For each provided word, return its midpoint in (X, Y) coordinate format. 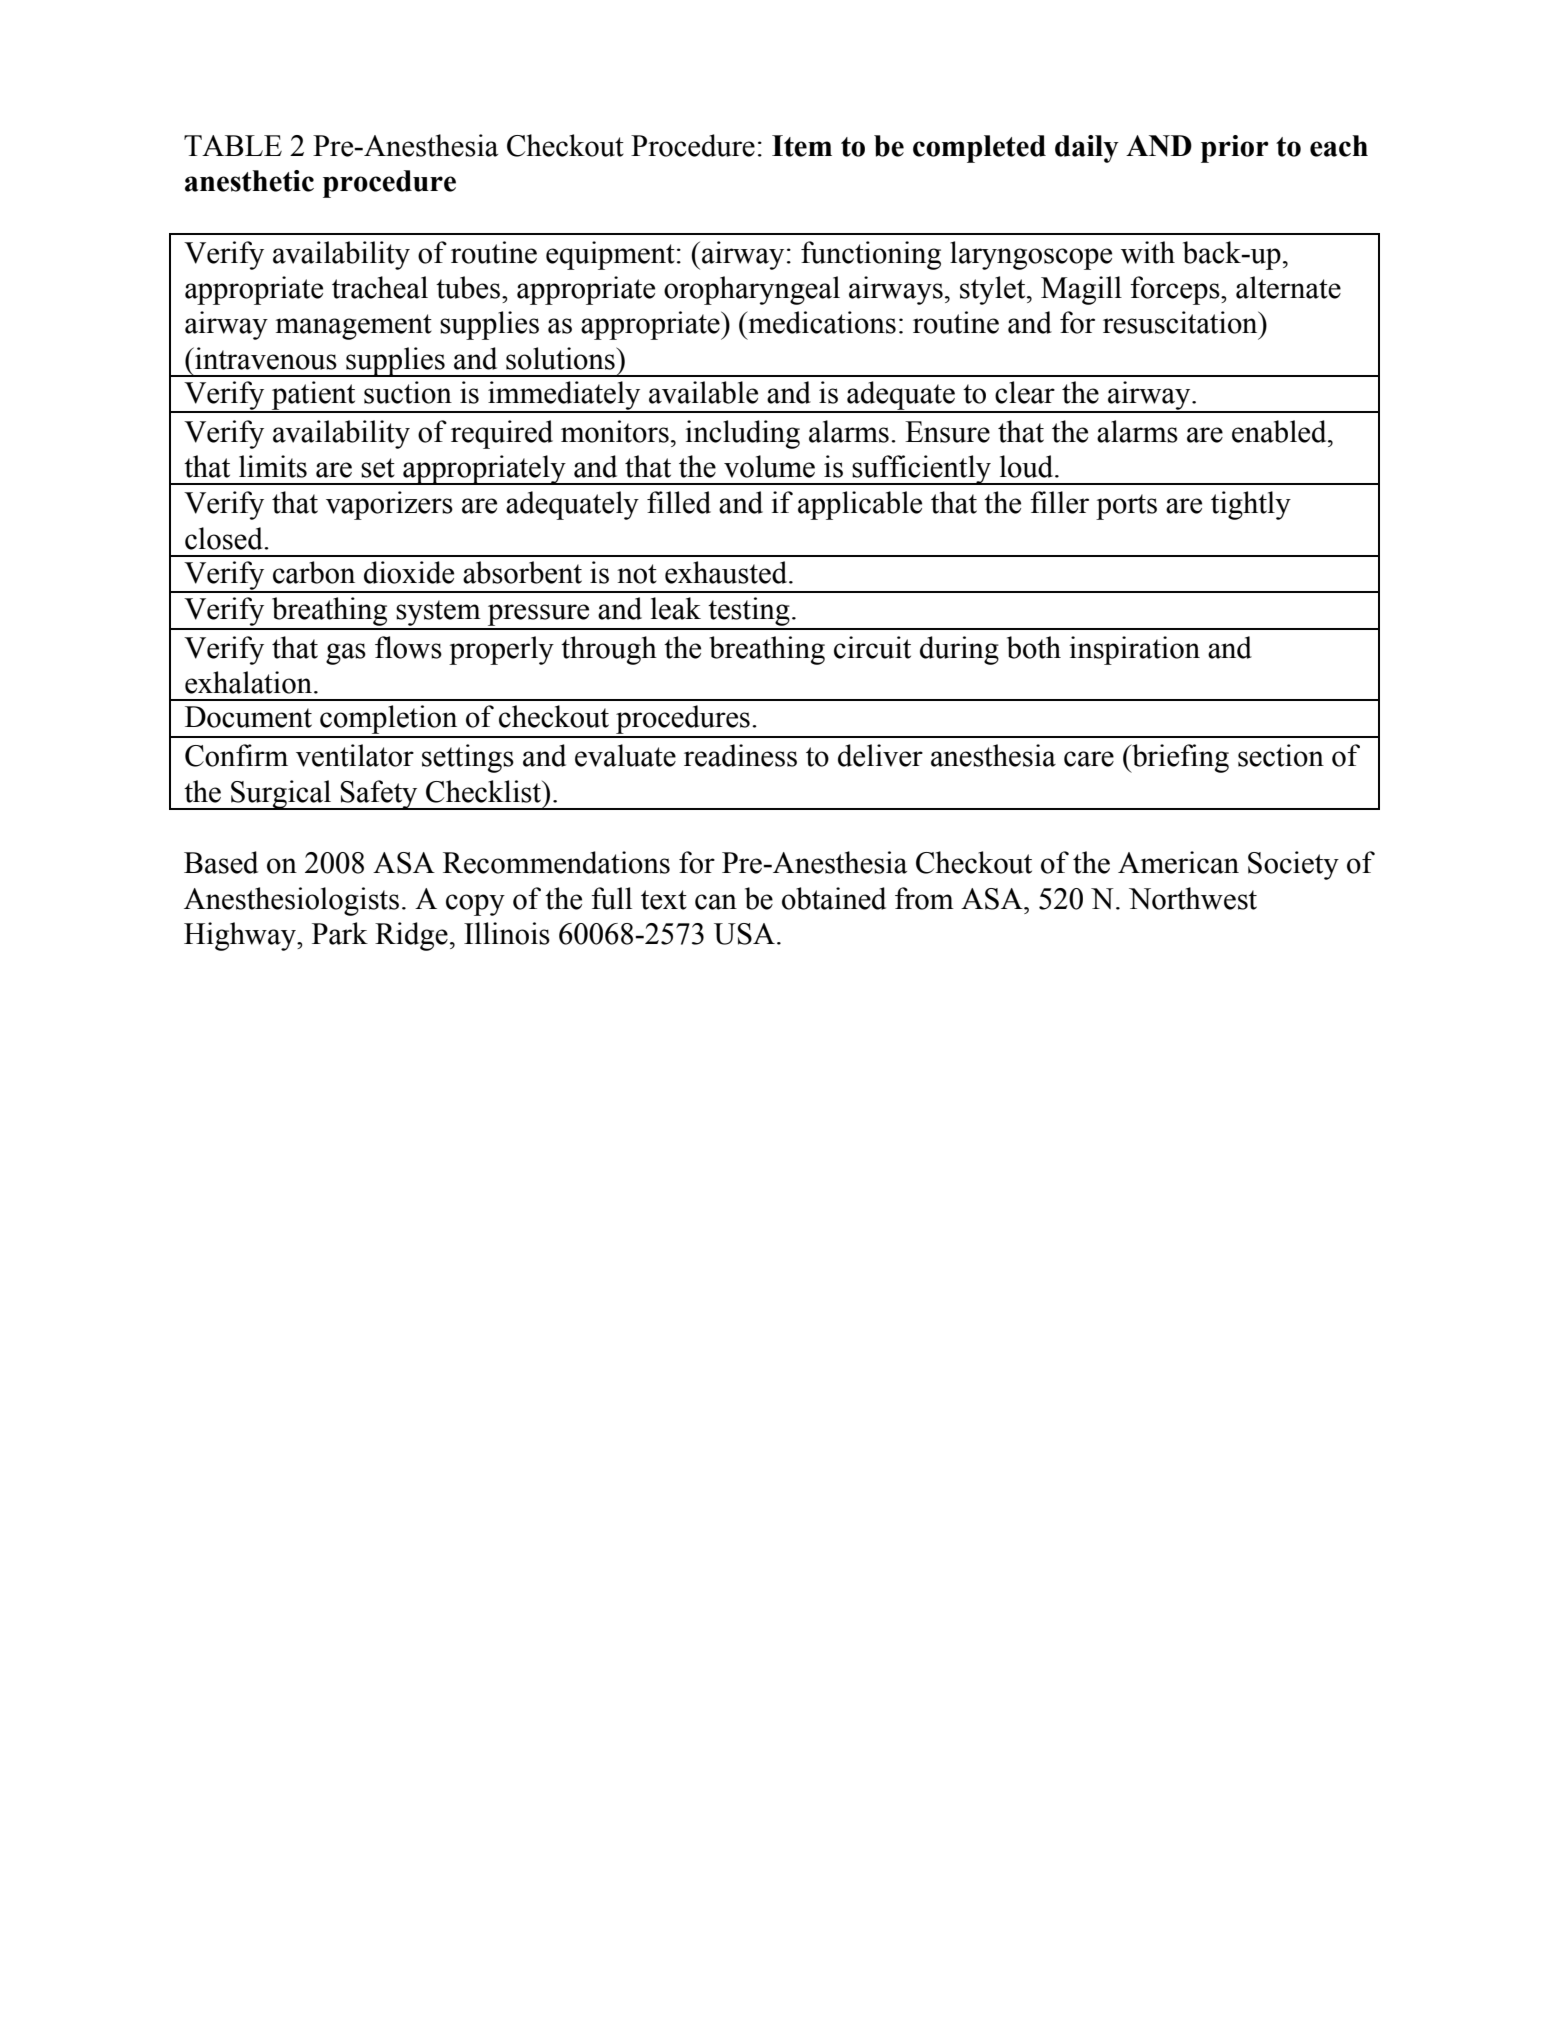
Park (340, 933)
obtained (834, 898)
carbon (314, 572)
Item (802, 146)
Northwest (1193, 898)
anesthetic (249, 181)
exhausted (727, 572)
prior (1235, 149)
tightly (1251, 505)
